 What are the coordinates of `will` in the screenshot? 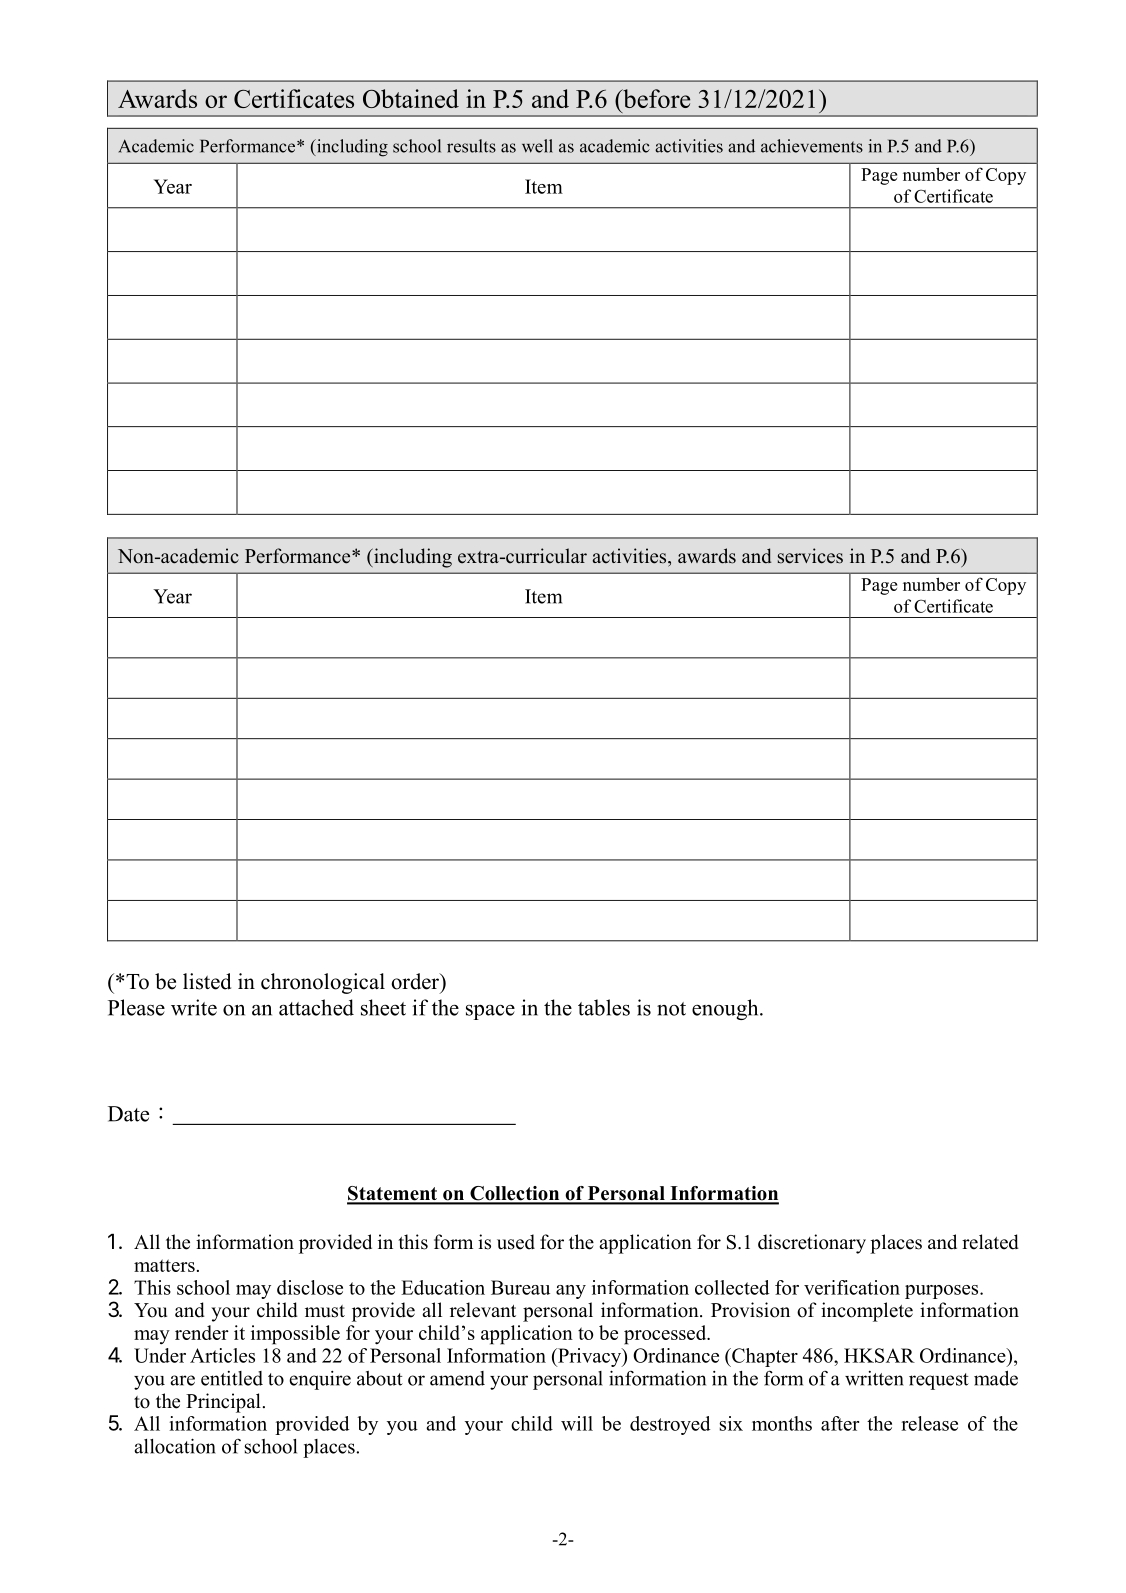 It's located at (577, 1423).
